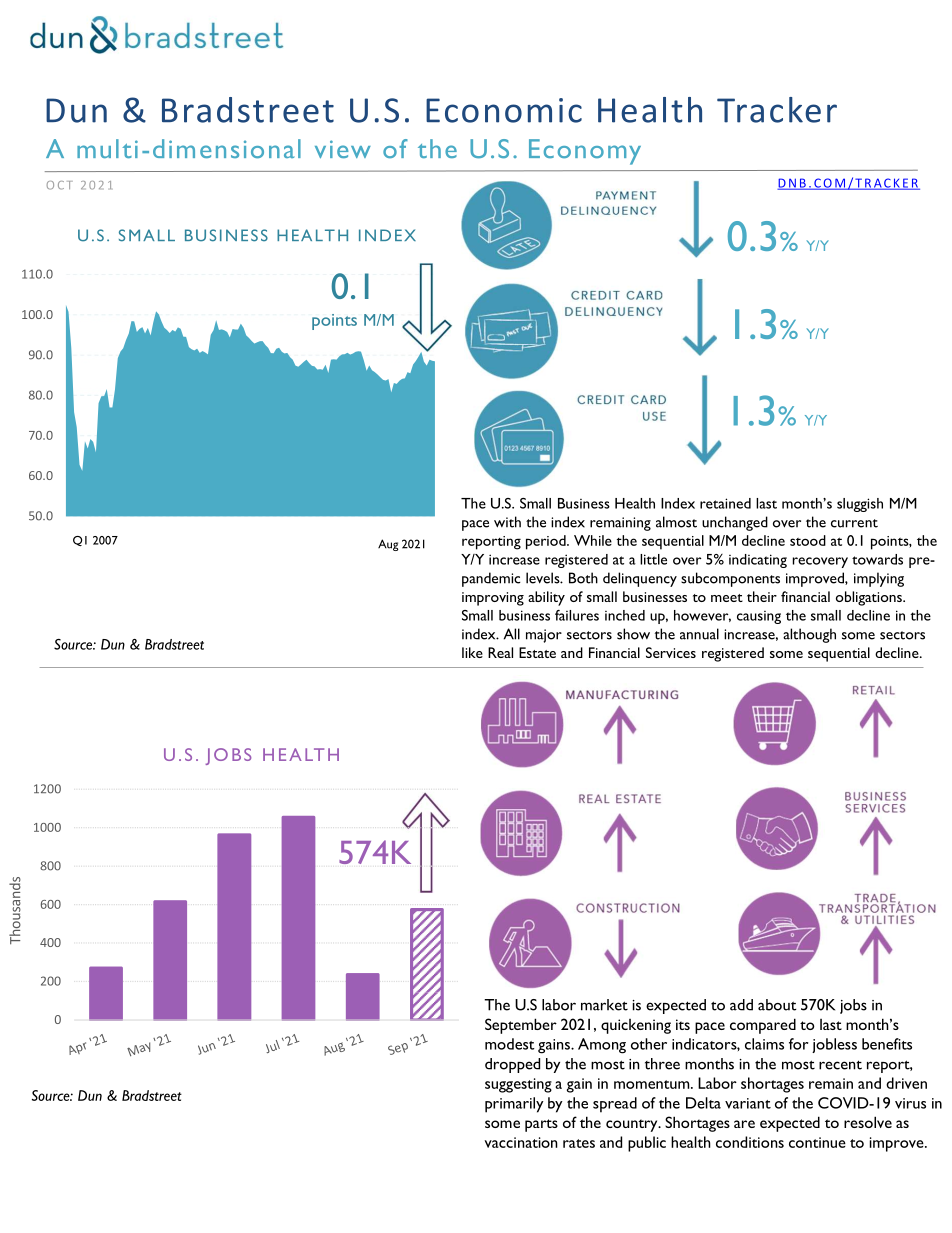 This image has width=952, height=1233. What do you see at coordinates (521, 1026) in the image?
I see `September` at bounding box center [521, 1026].
